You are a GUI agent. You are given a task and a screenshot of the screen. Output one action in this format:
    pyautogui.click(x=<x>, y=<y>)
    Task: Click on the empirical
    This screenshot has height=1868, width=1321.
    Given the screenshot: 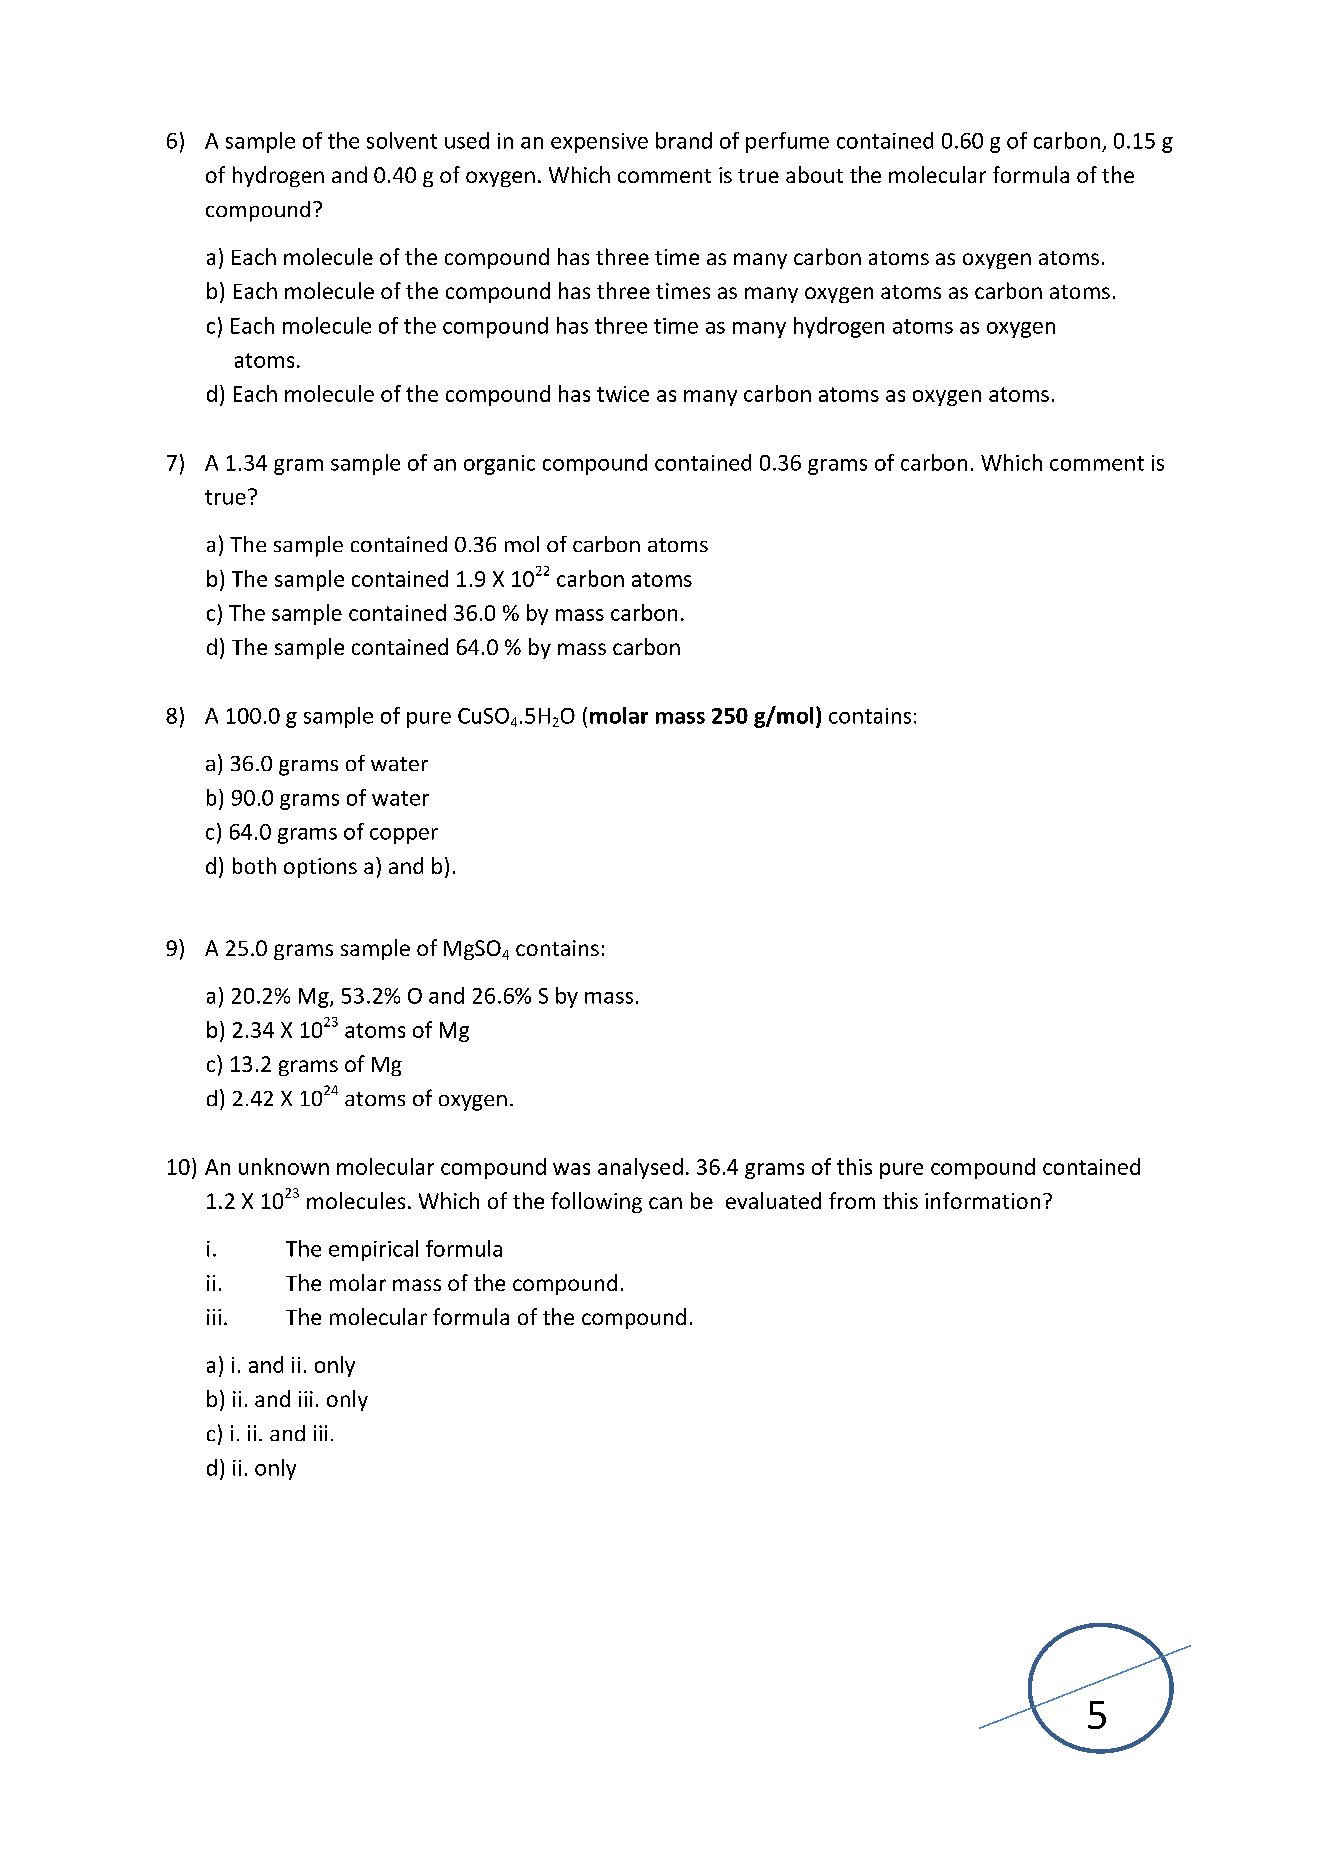 What is the action you would take?
    pyautogui.click(x=373, y=1250)
